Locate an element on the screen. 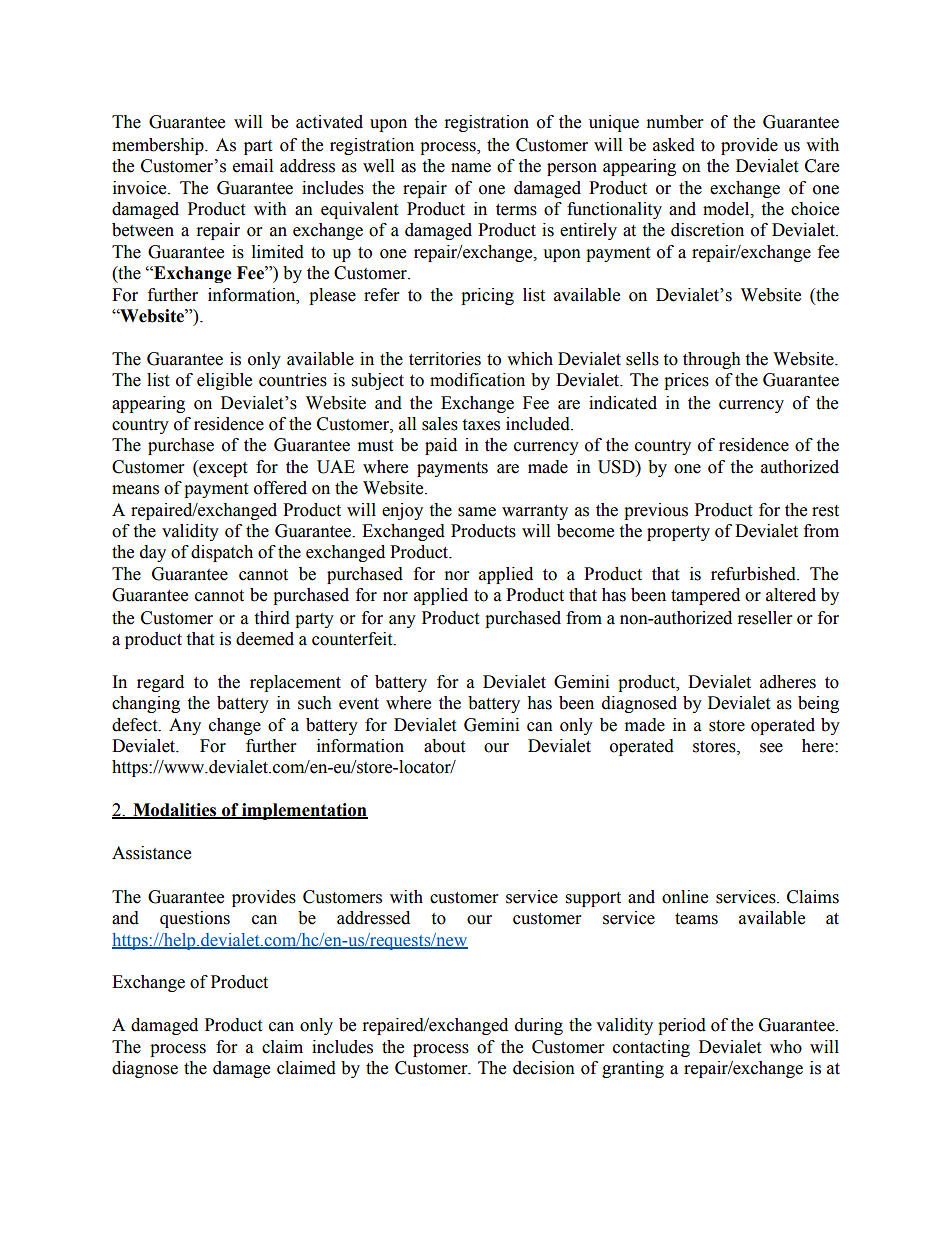  defect is located at coordinates (136, 725).
